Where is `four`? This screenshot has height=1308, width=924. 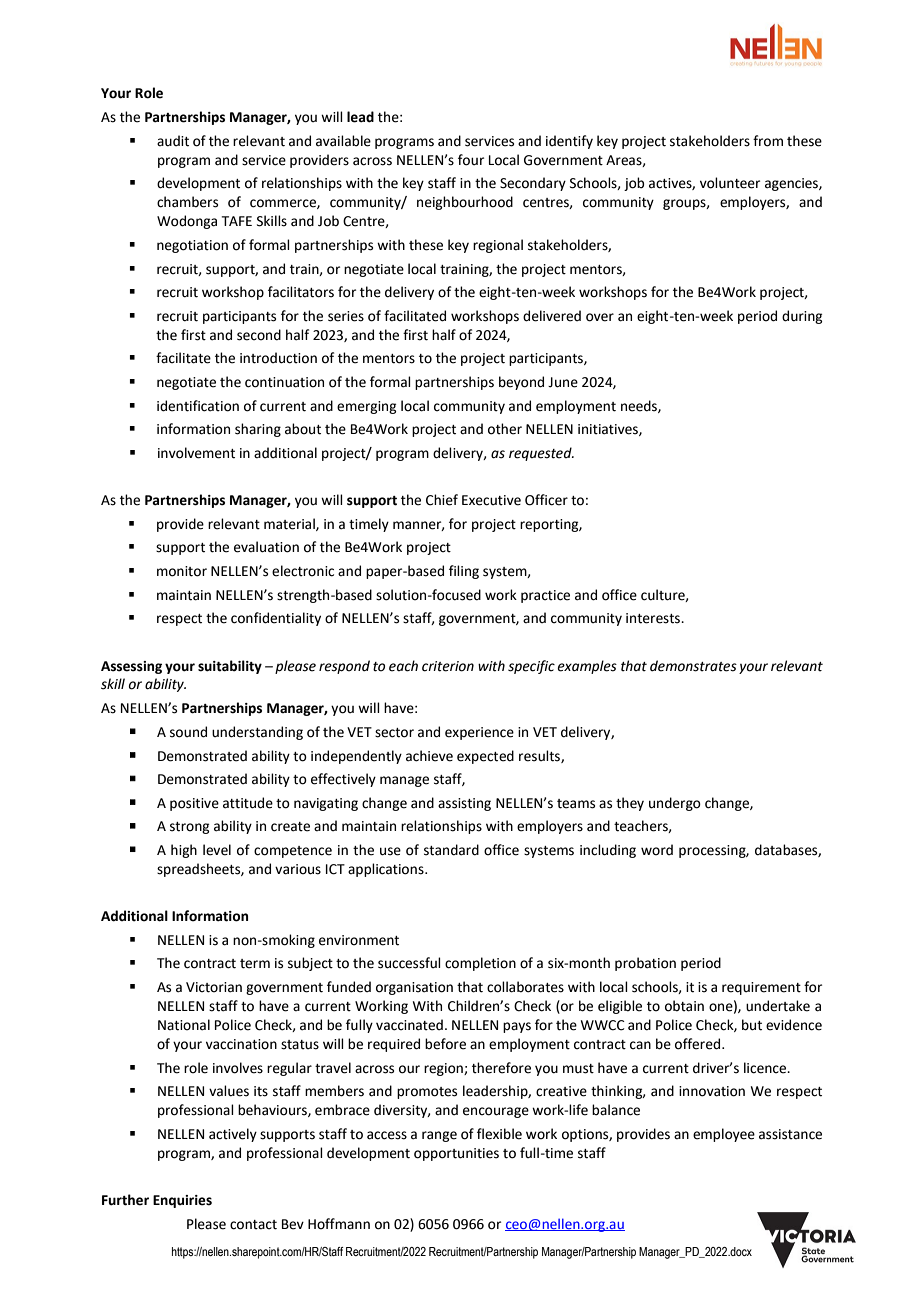 four is located at coordinates (471, 160).
